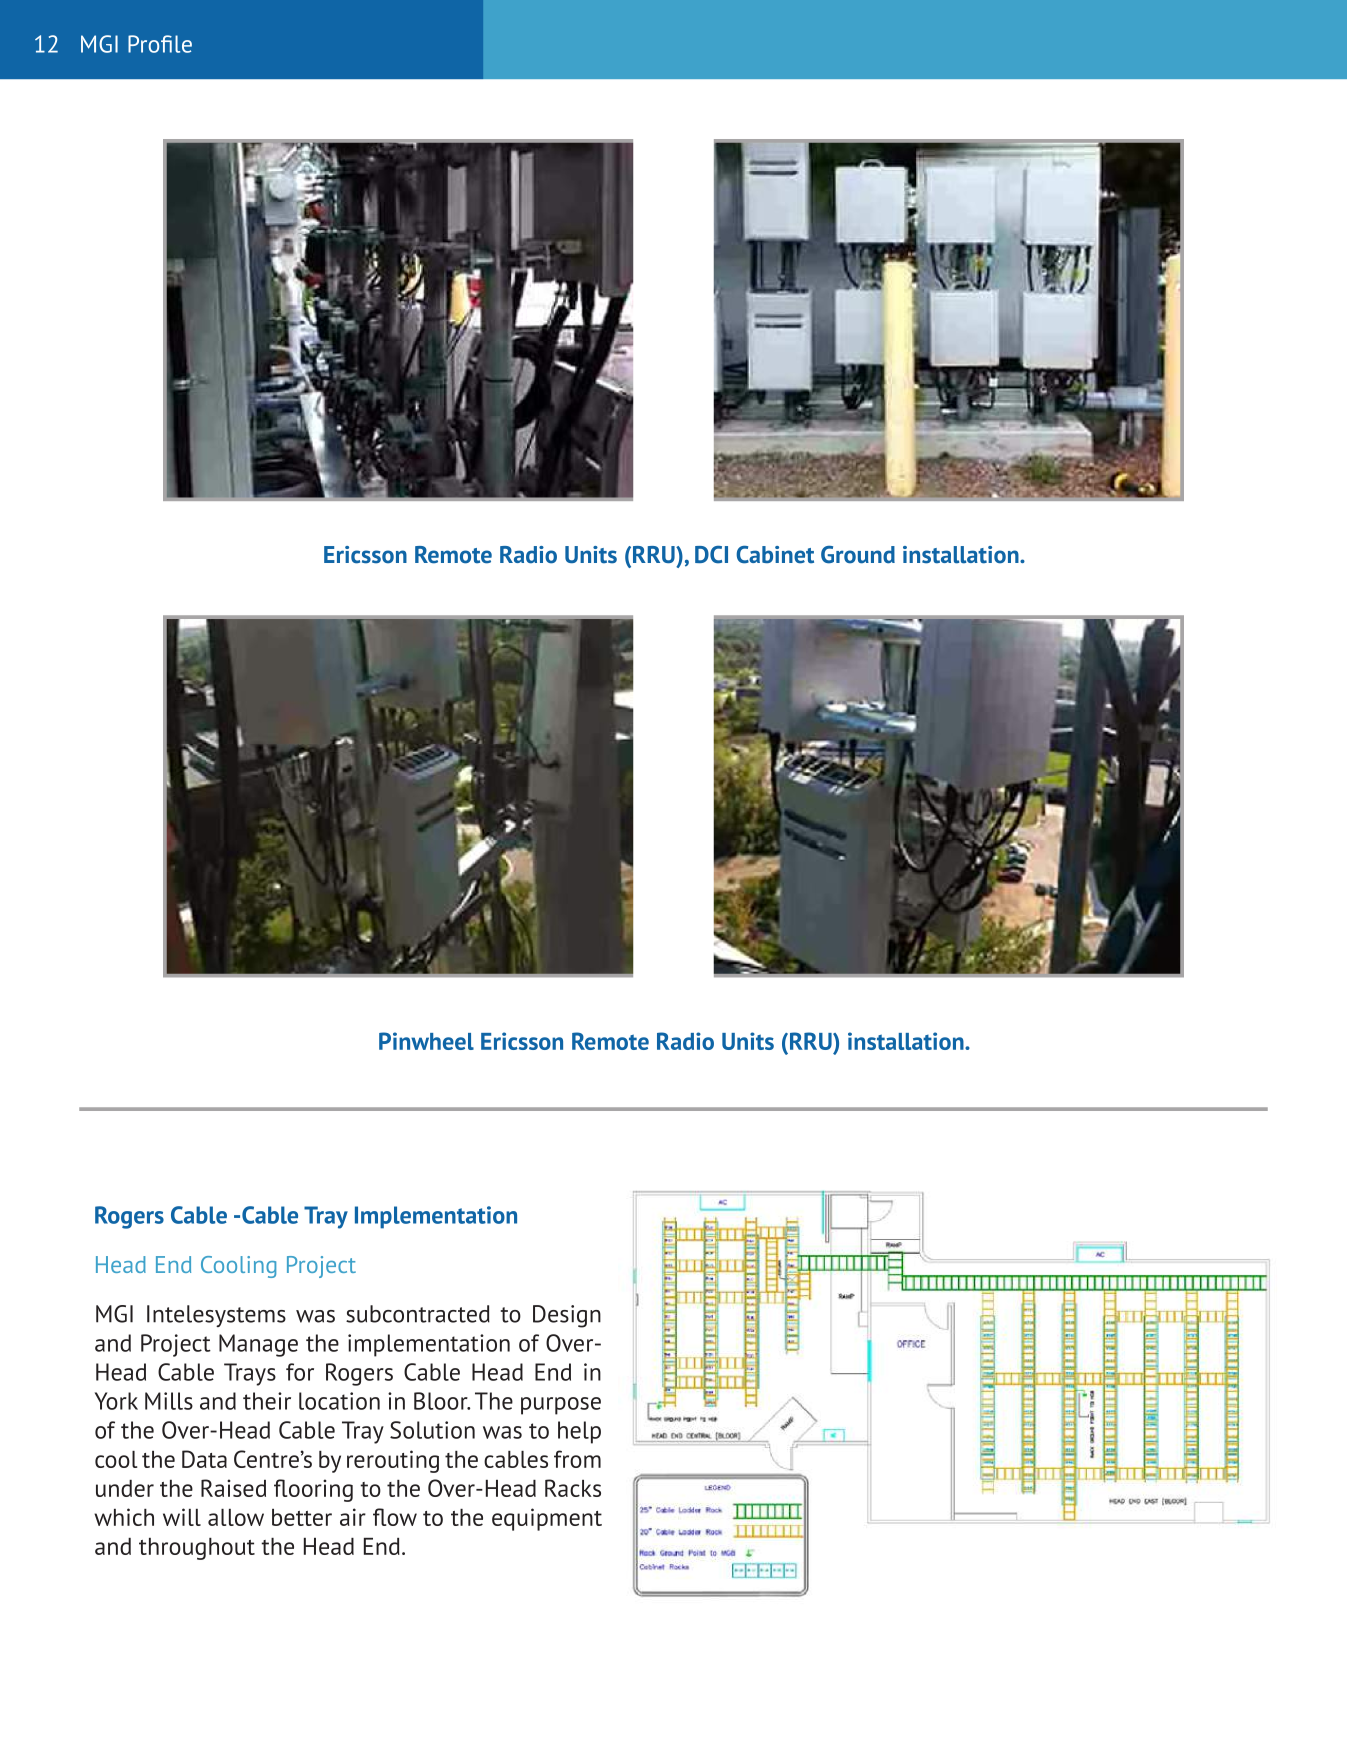  Describe the element at coordinates (561, 1406) in the document. I see `purpose` at that location.
